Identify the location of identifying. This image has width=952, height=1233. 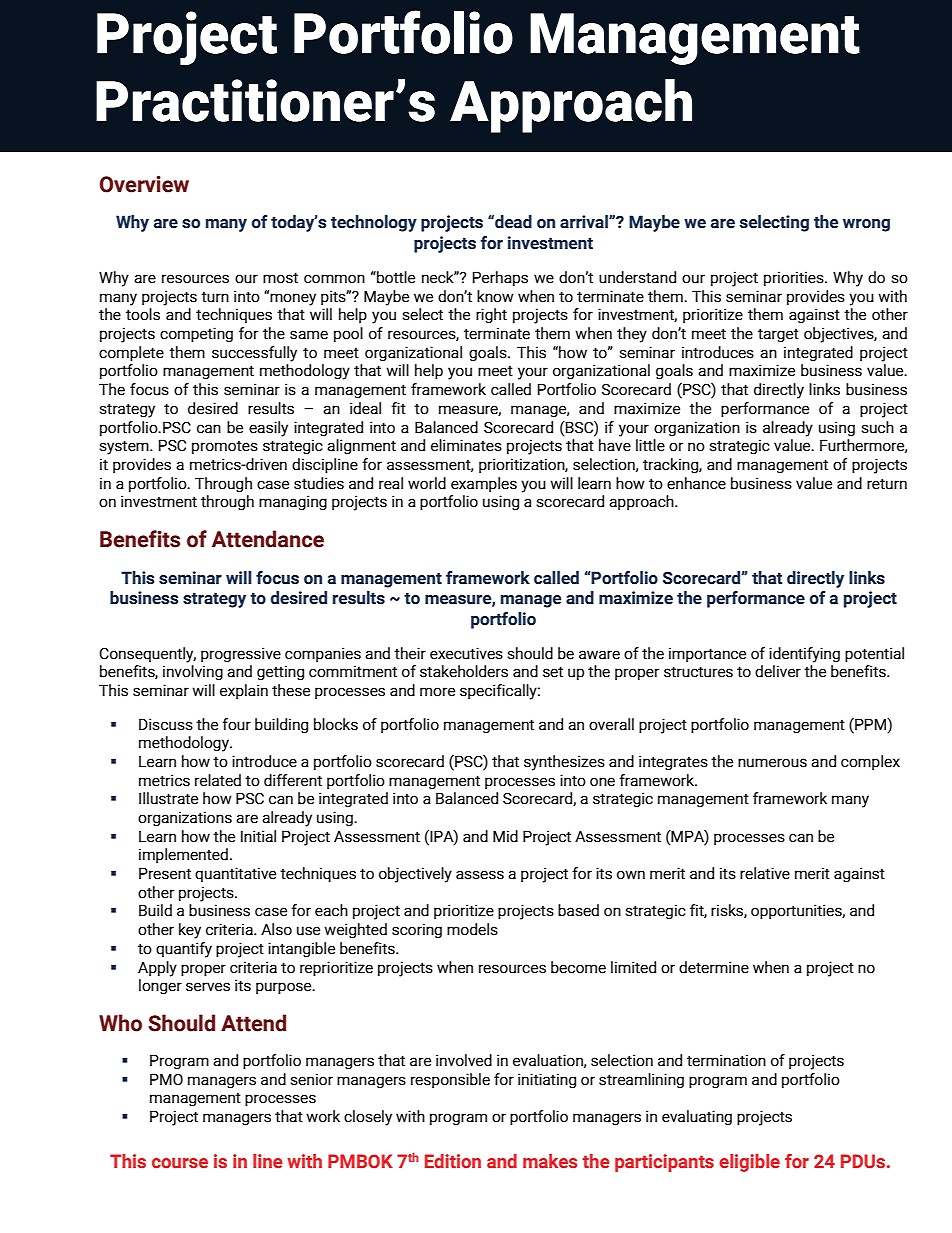
(804, 655).
